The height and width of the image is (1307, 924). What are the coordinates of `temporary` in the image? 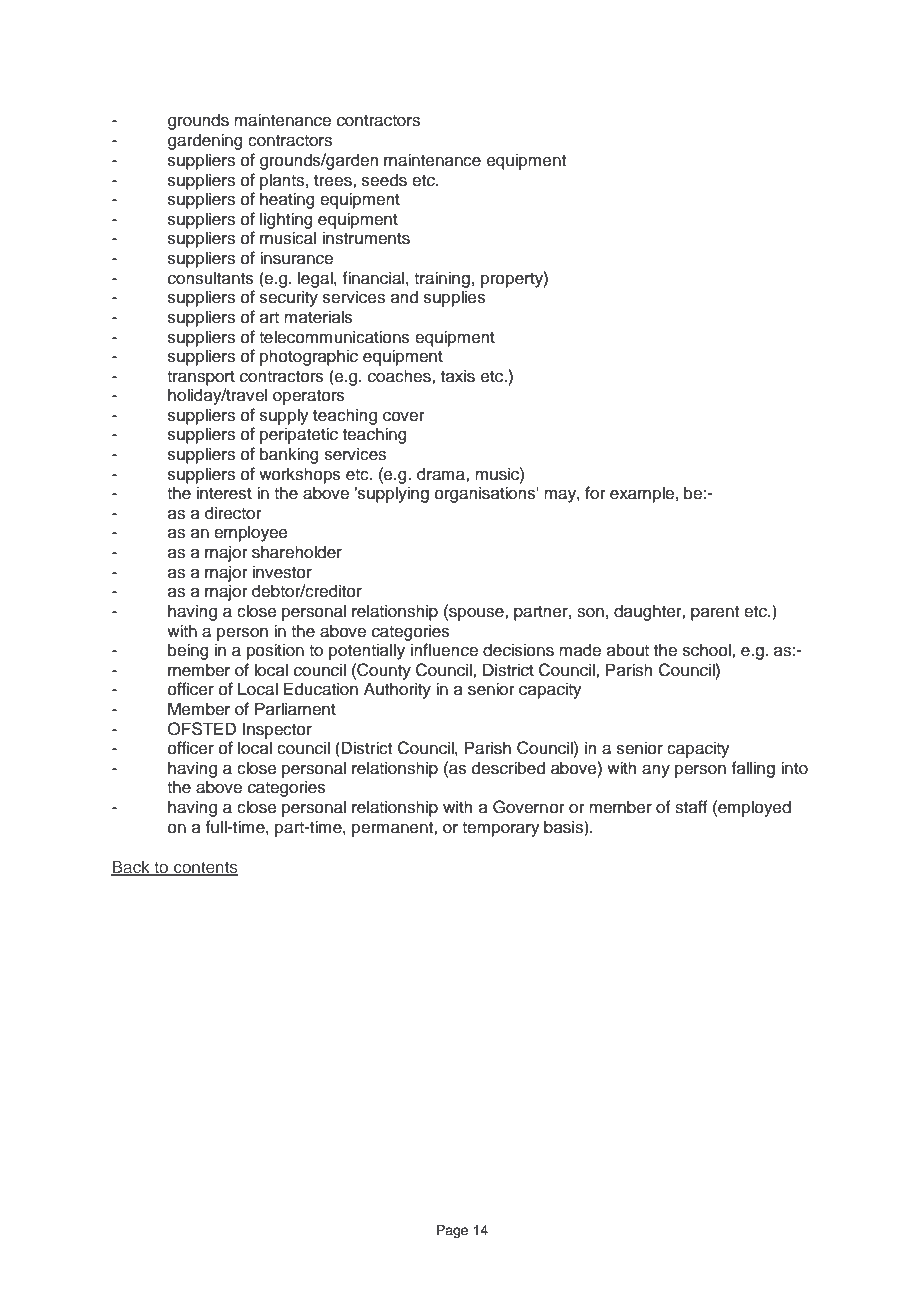 It's located at (501, 829).
